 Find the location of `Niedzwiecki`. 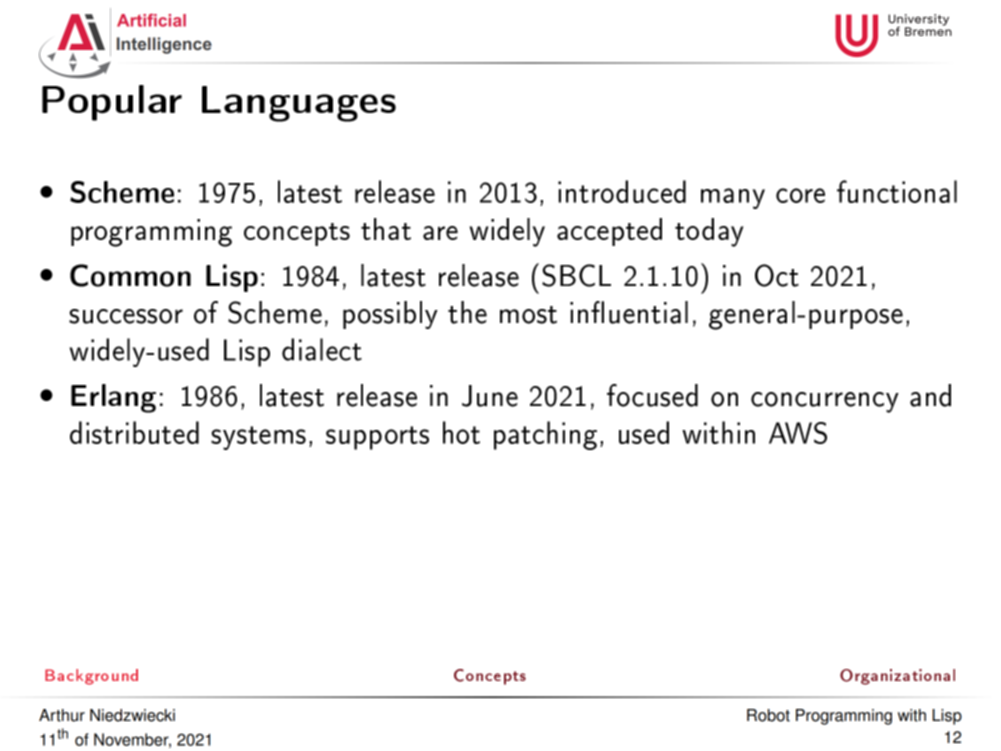

Niedzwiecki is located at coordinates (132, 715).
